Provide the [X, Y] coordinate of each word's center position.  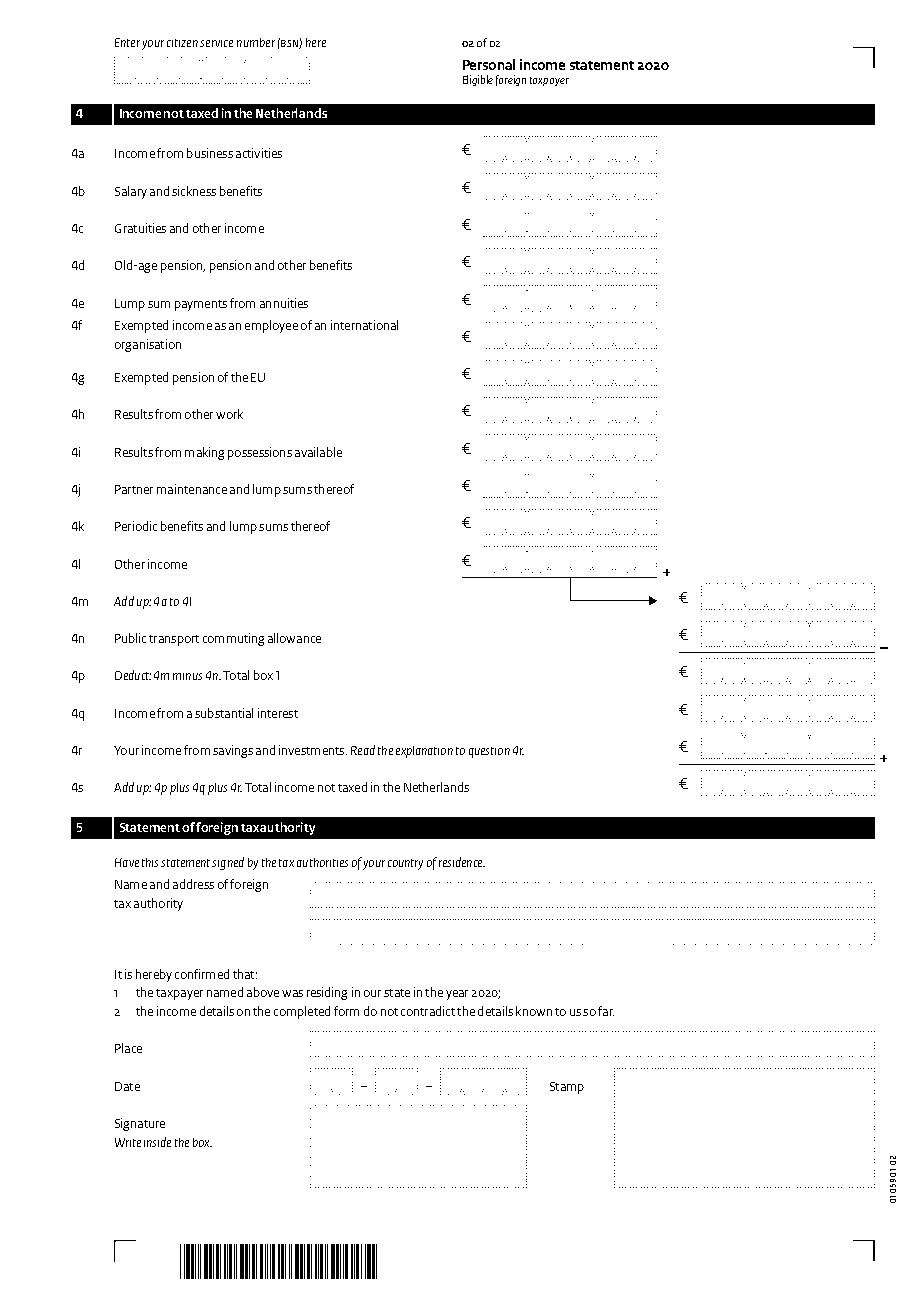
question [489, 752]
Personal [489, 64]
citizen [182, 43]
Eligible [478, 80]
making [204, 453]
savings [233, 751]
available [318, 452]
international [364, 325]
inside [157, 1142]
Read [363, 750]
